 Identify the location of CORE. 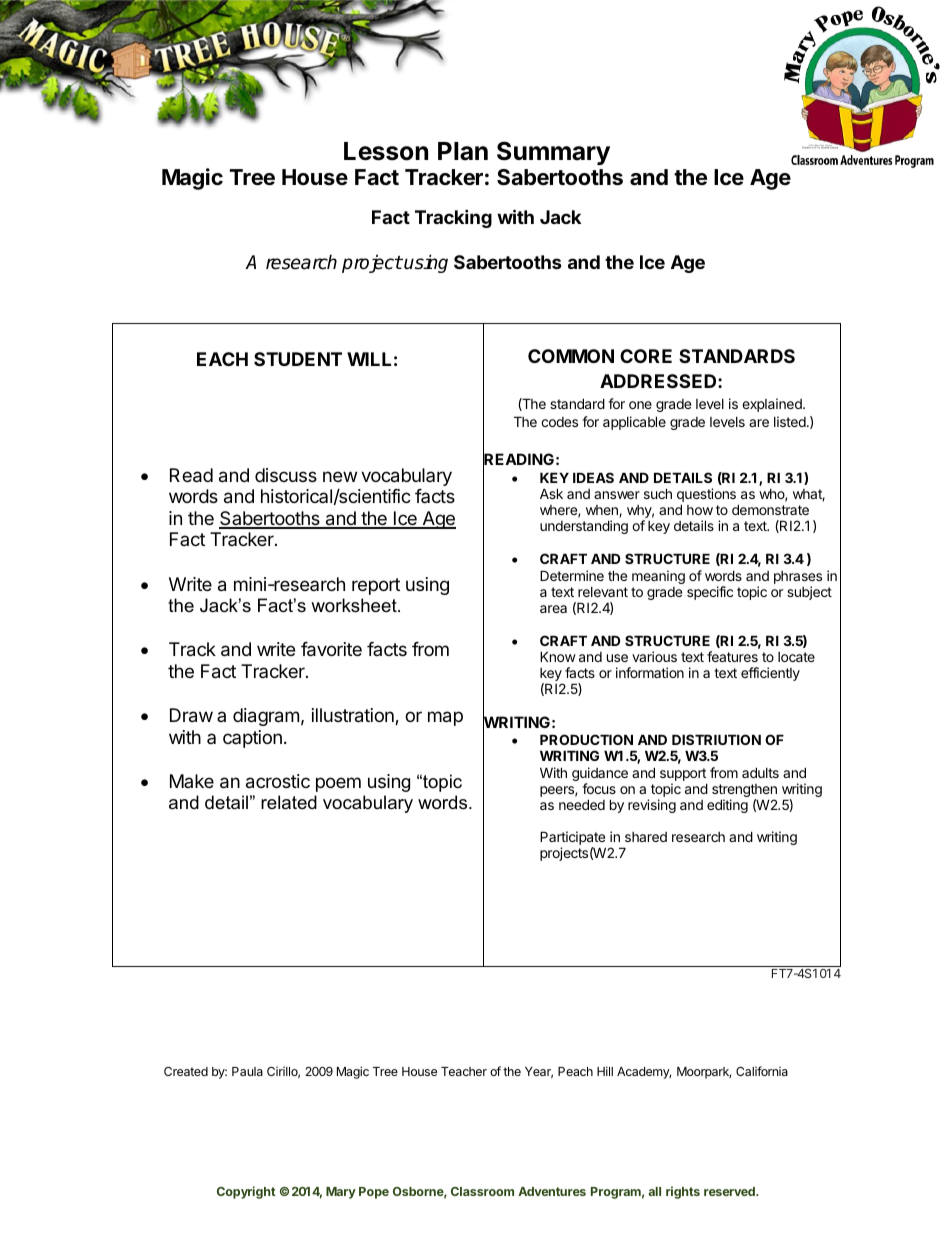
(646, 356).
